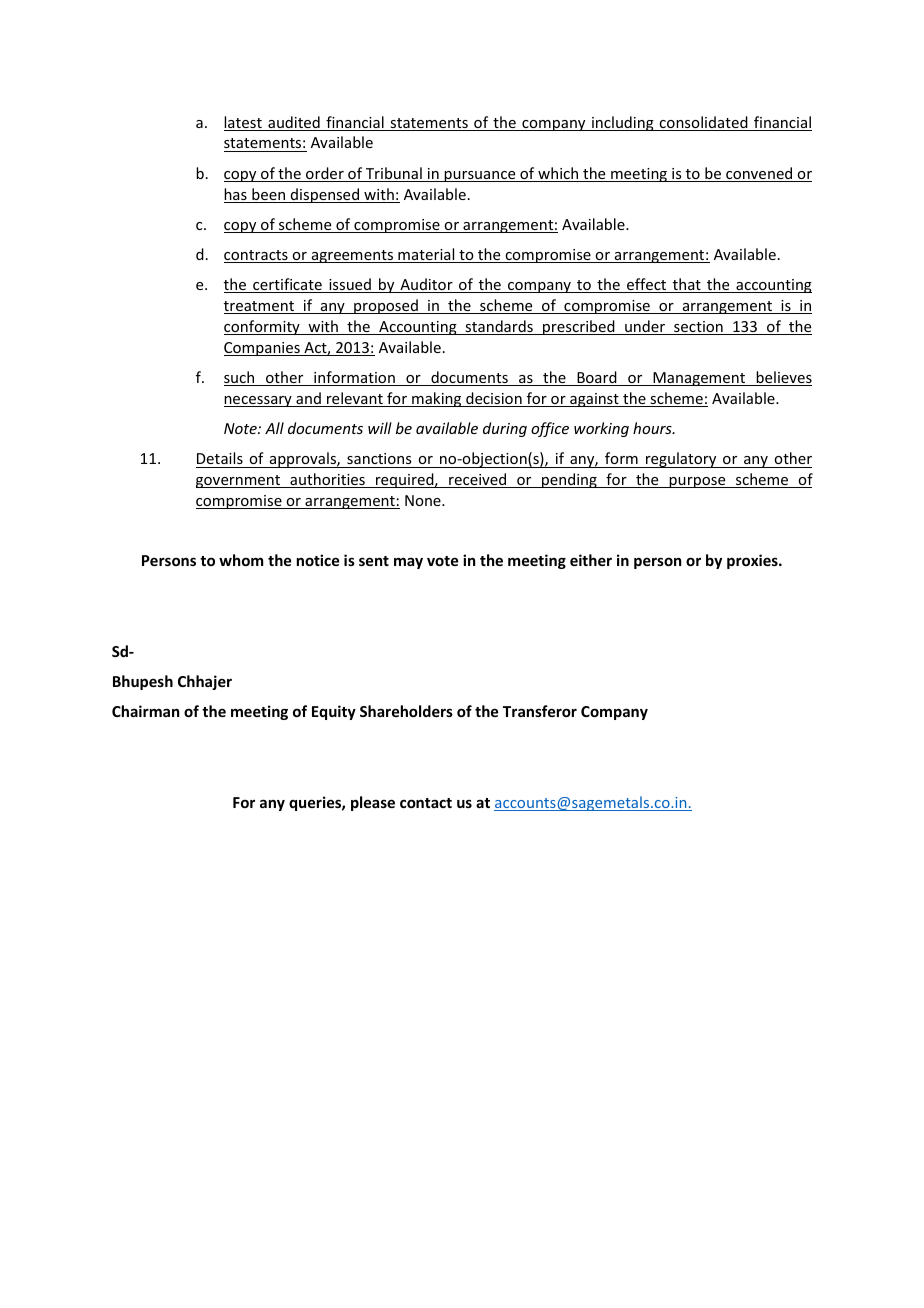 This page has width=924, height=1308. Describe the element at coordinates (437, 399) in the page. I see `making` at that location.
